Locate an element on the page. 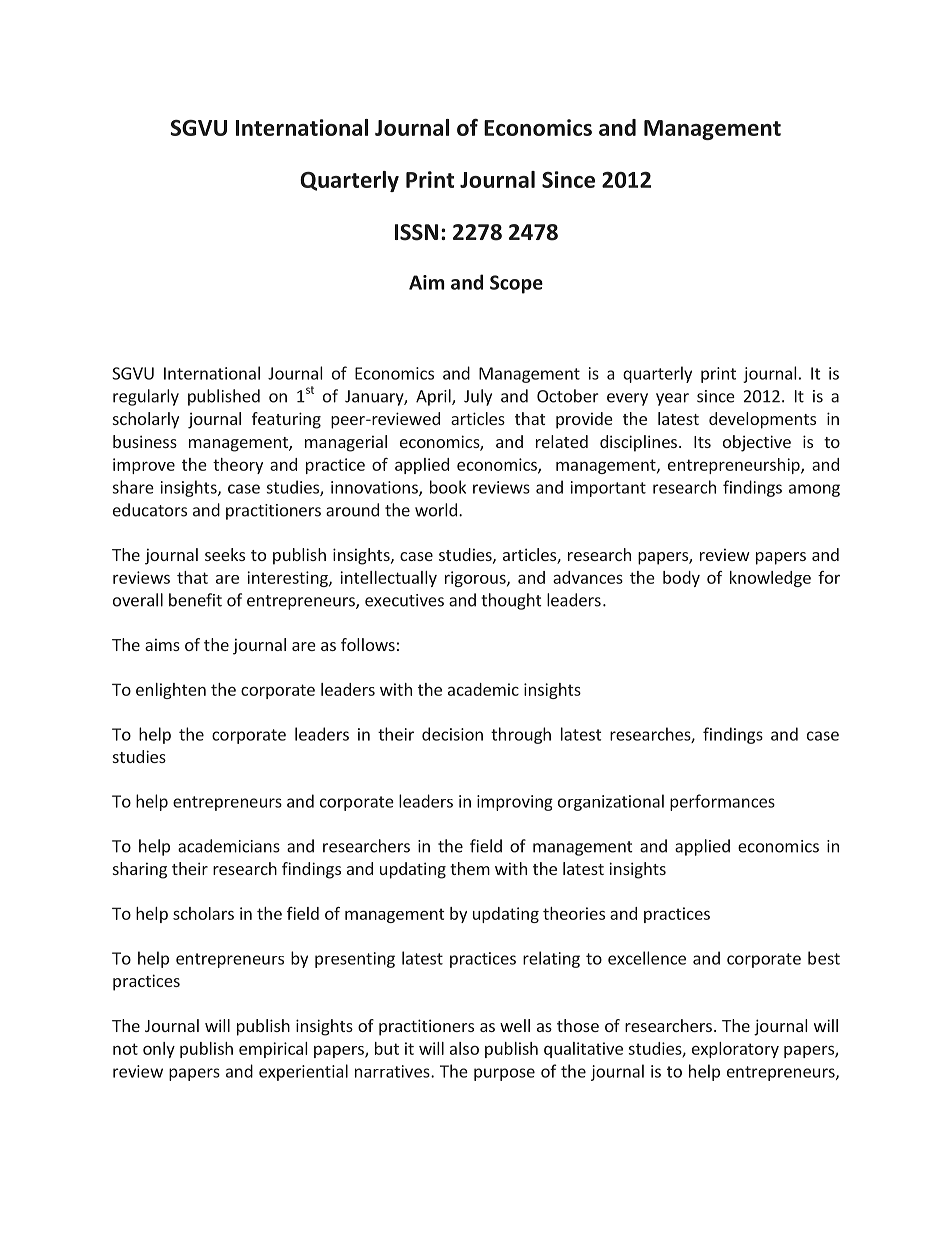  Scope is located at coordinates (516, 284).
